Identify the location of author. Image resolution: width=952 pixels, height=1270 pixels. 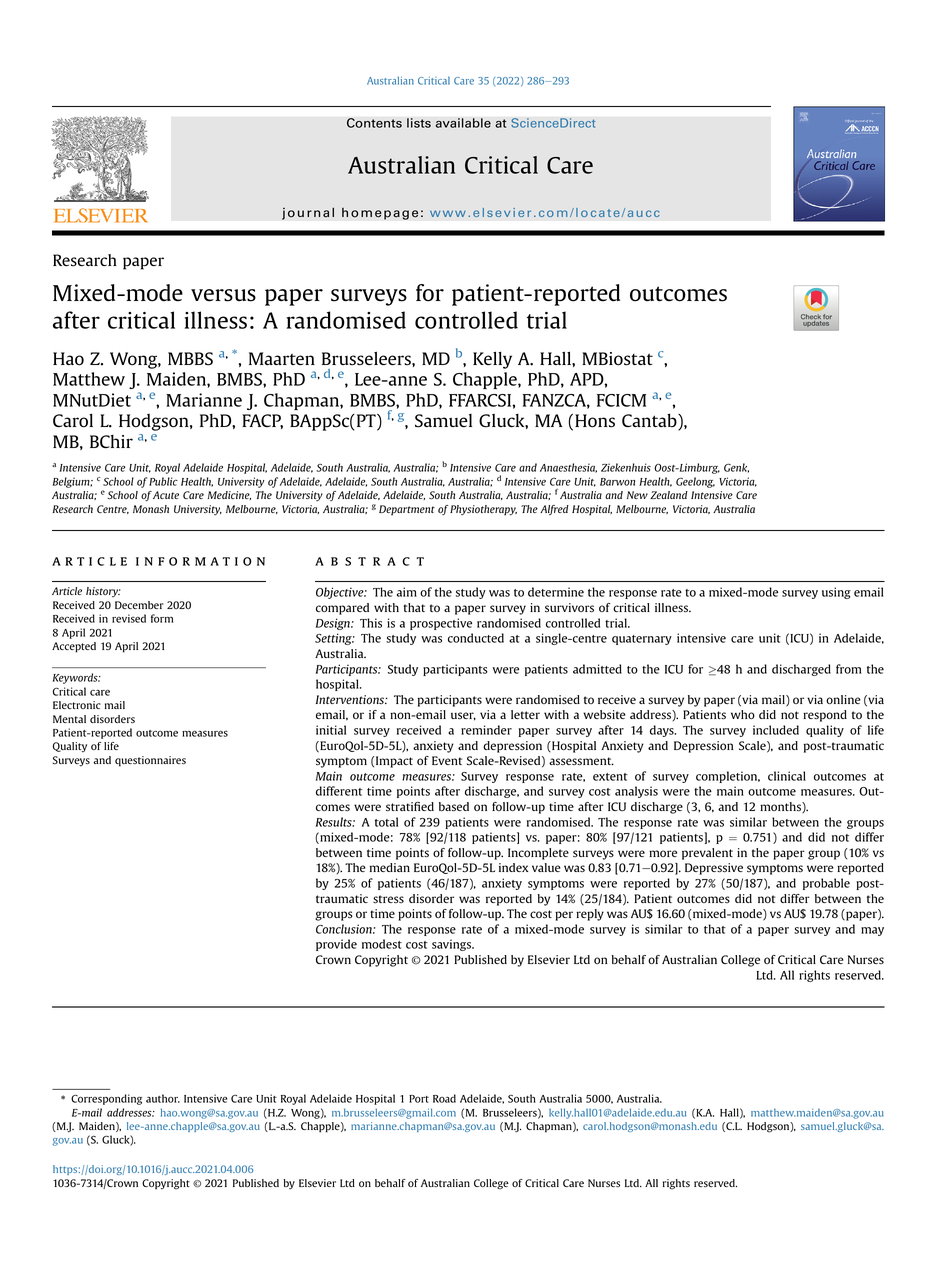
(163, 1098).
